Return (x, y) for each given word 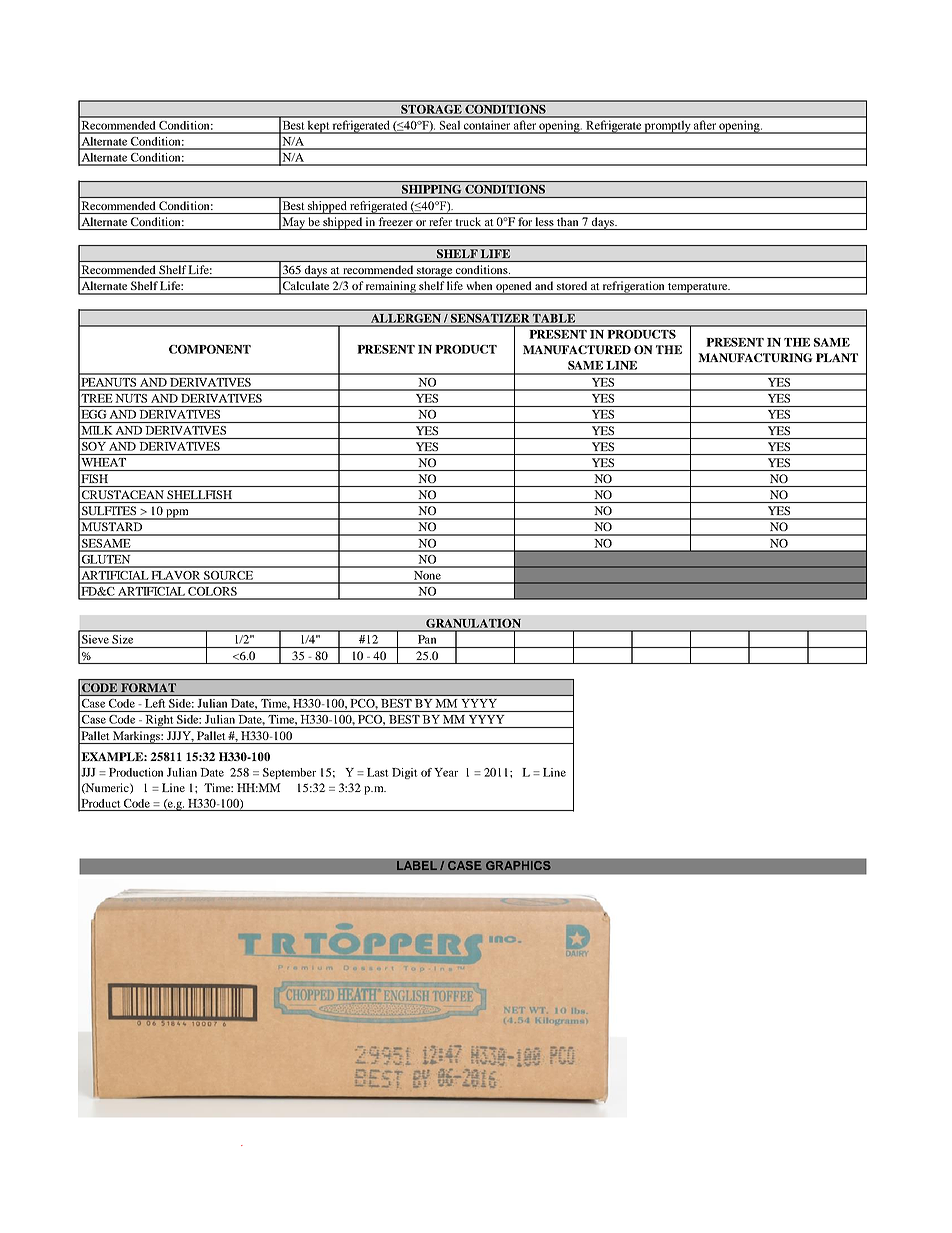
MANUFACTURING (755, 357)
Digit (405, 773)
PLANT (837, 357)
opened (514, 288)
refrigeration (634, 288)
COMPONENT (210, 349)
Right (159, 721)
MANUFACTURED (577, 349)
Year (446, 772)
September (289, 773)
